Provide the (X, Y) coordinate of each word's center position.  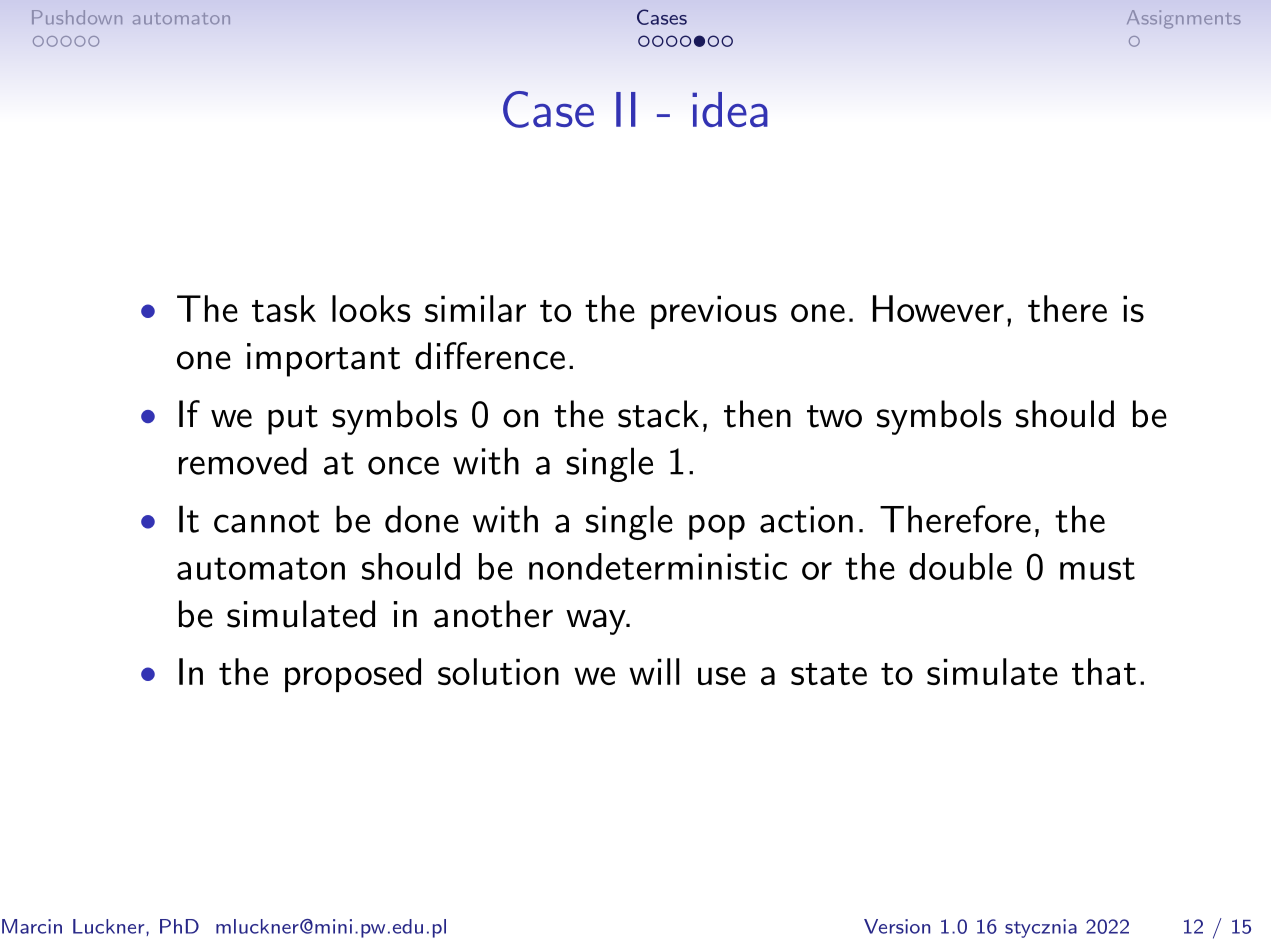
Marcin (32, 926)
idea (730, 109)
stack (658, 414)
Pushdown (77, 17)
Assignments (1184, 19)
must (1097, 568)
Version (897, 926)
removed (243, 461)
